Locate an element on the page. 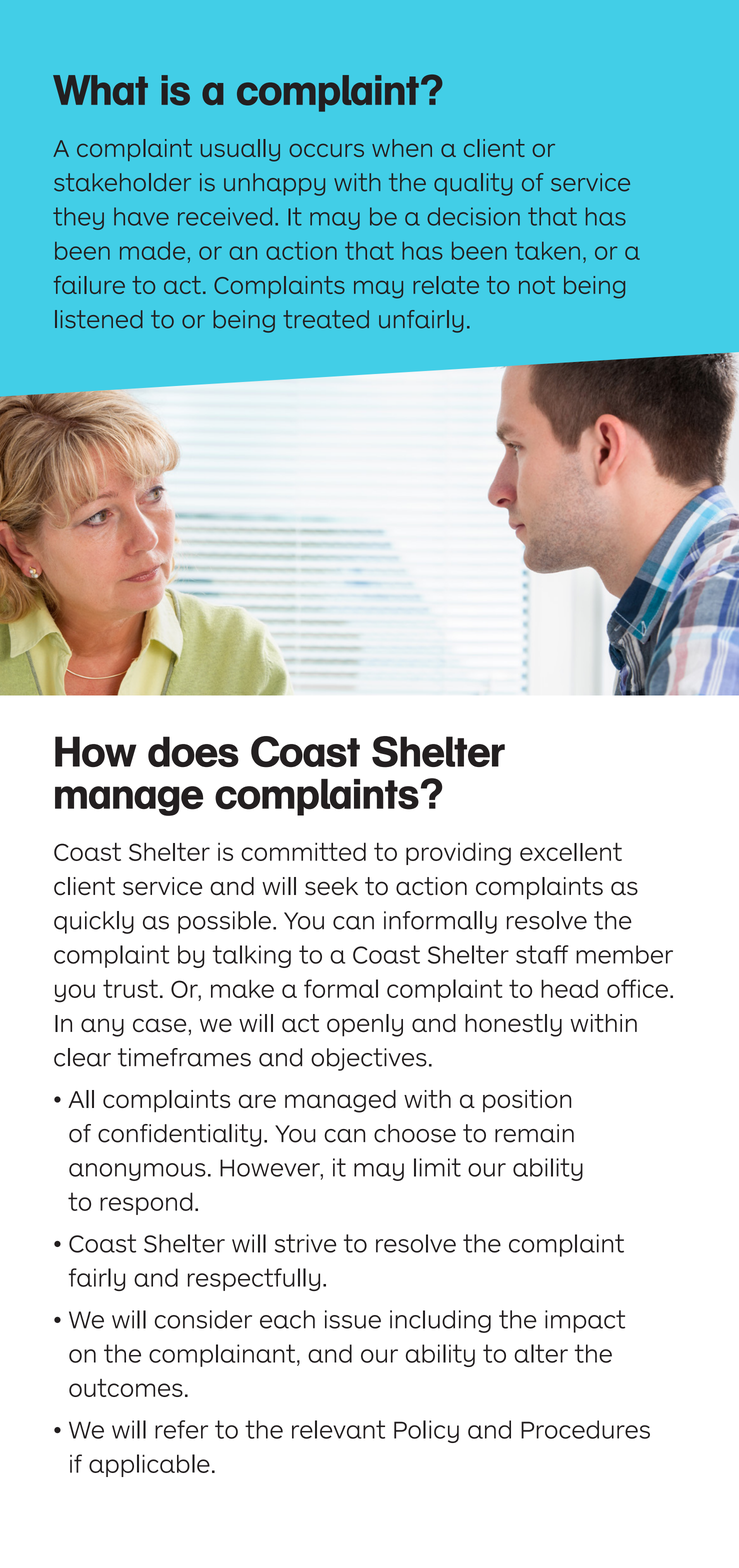 The width and height of the page is (739, 1568). not is located at coordinates (537, 285).
